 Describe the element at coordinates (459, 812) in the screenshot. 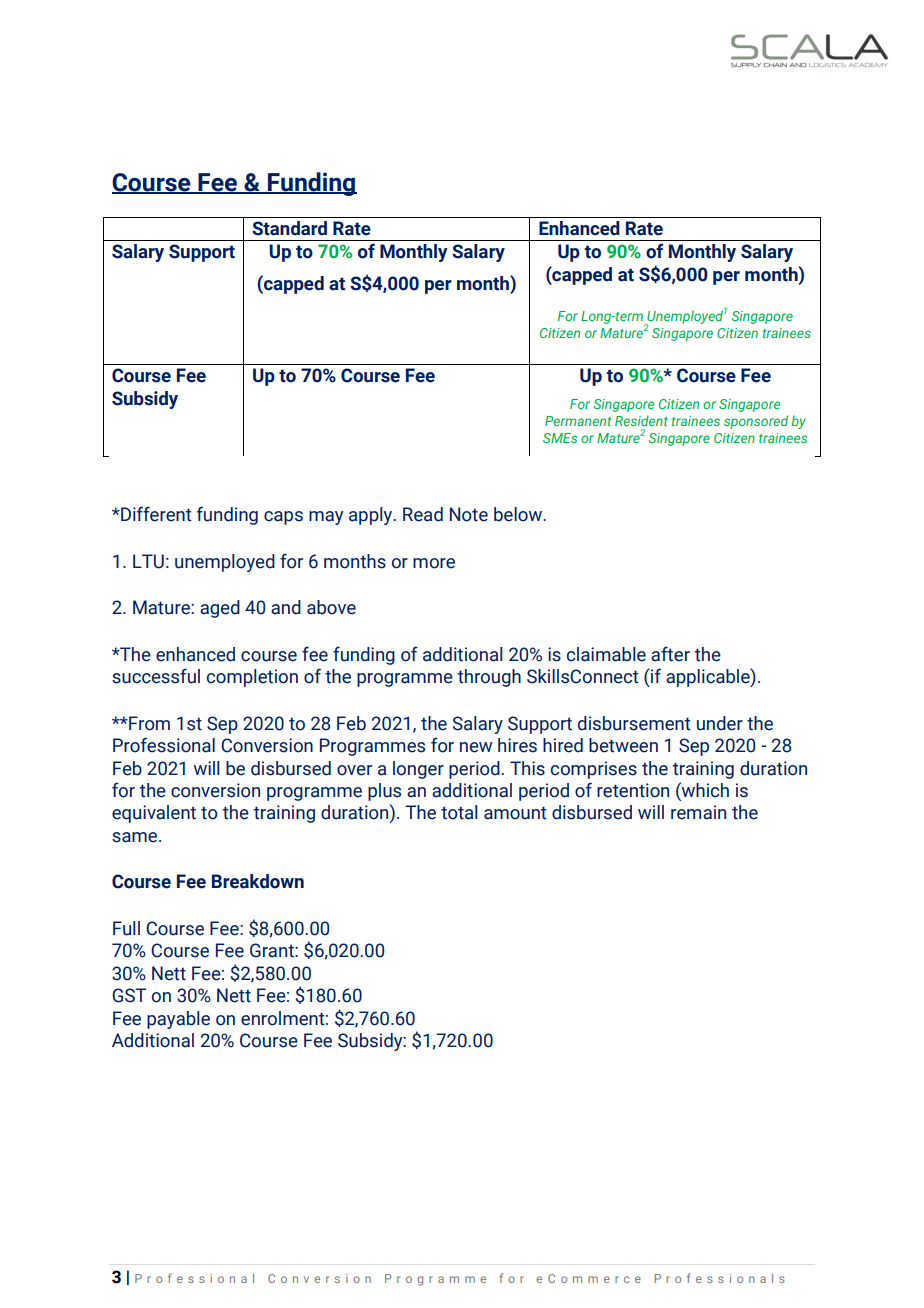

I see `total` at that location.
